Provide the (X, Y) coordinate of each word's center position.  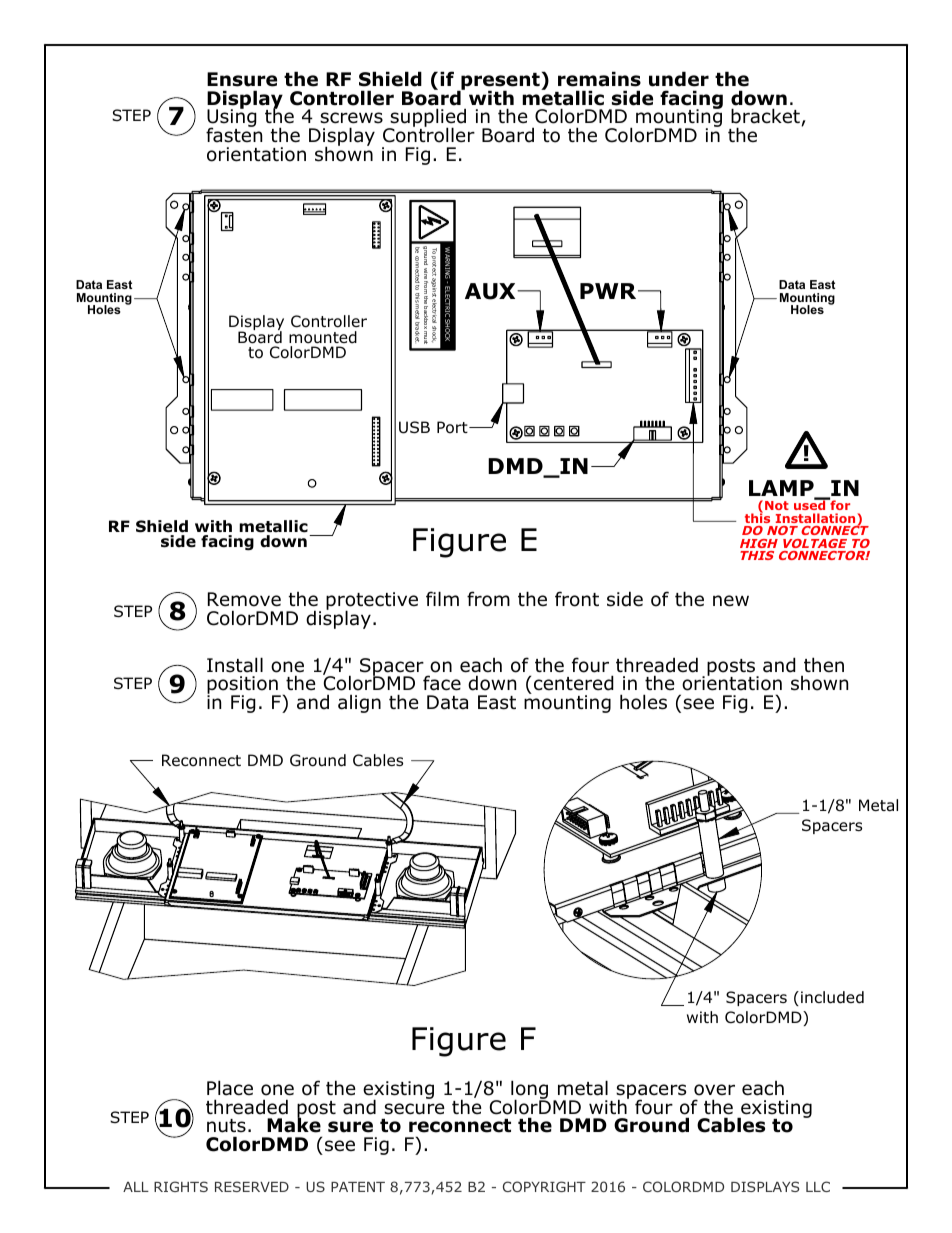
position (243, 686)
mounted (323, 337)
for (839, 504)
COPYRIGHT (544, 1186)
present (500, 83)
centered (574, 683)
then (824, 665)
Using (232, 119)
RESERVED (252, 1186)
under (679, 79)
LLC (818, 1186)
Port (453, 427)
